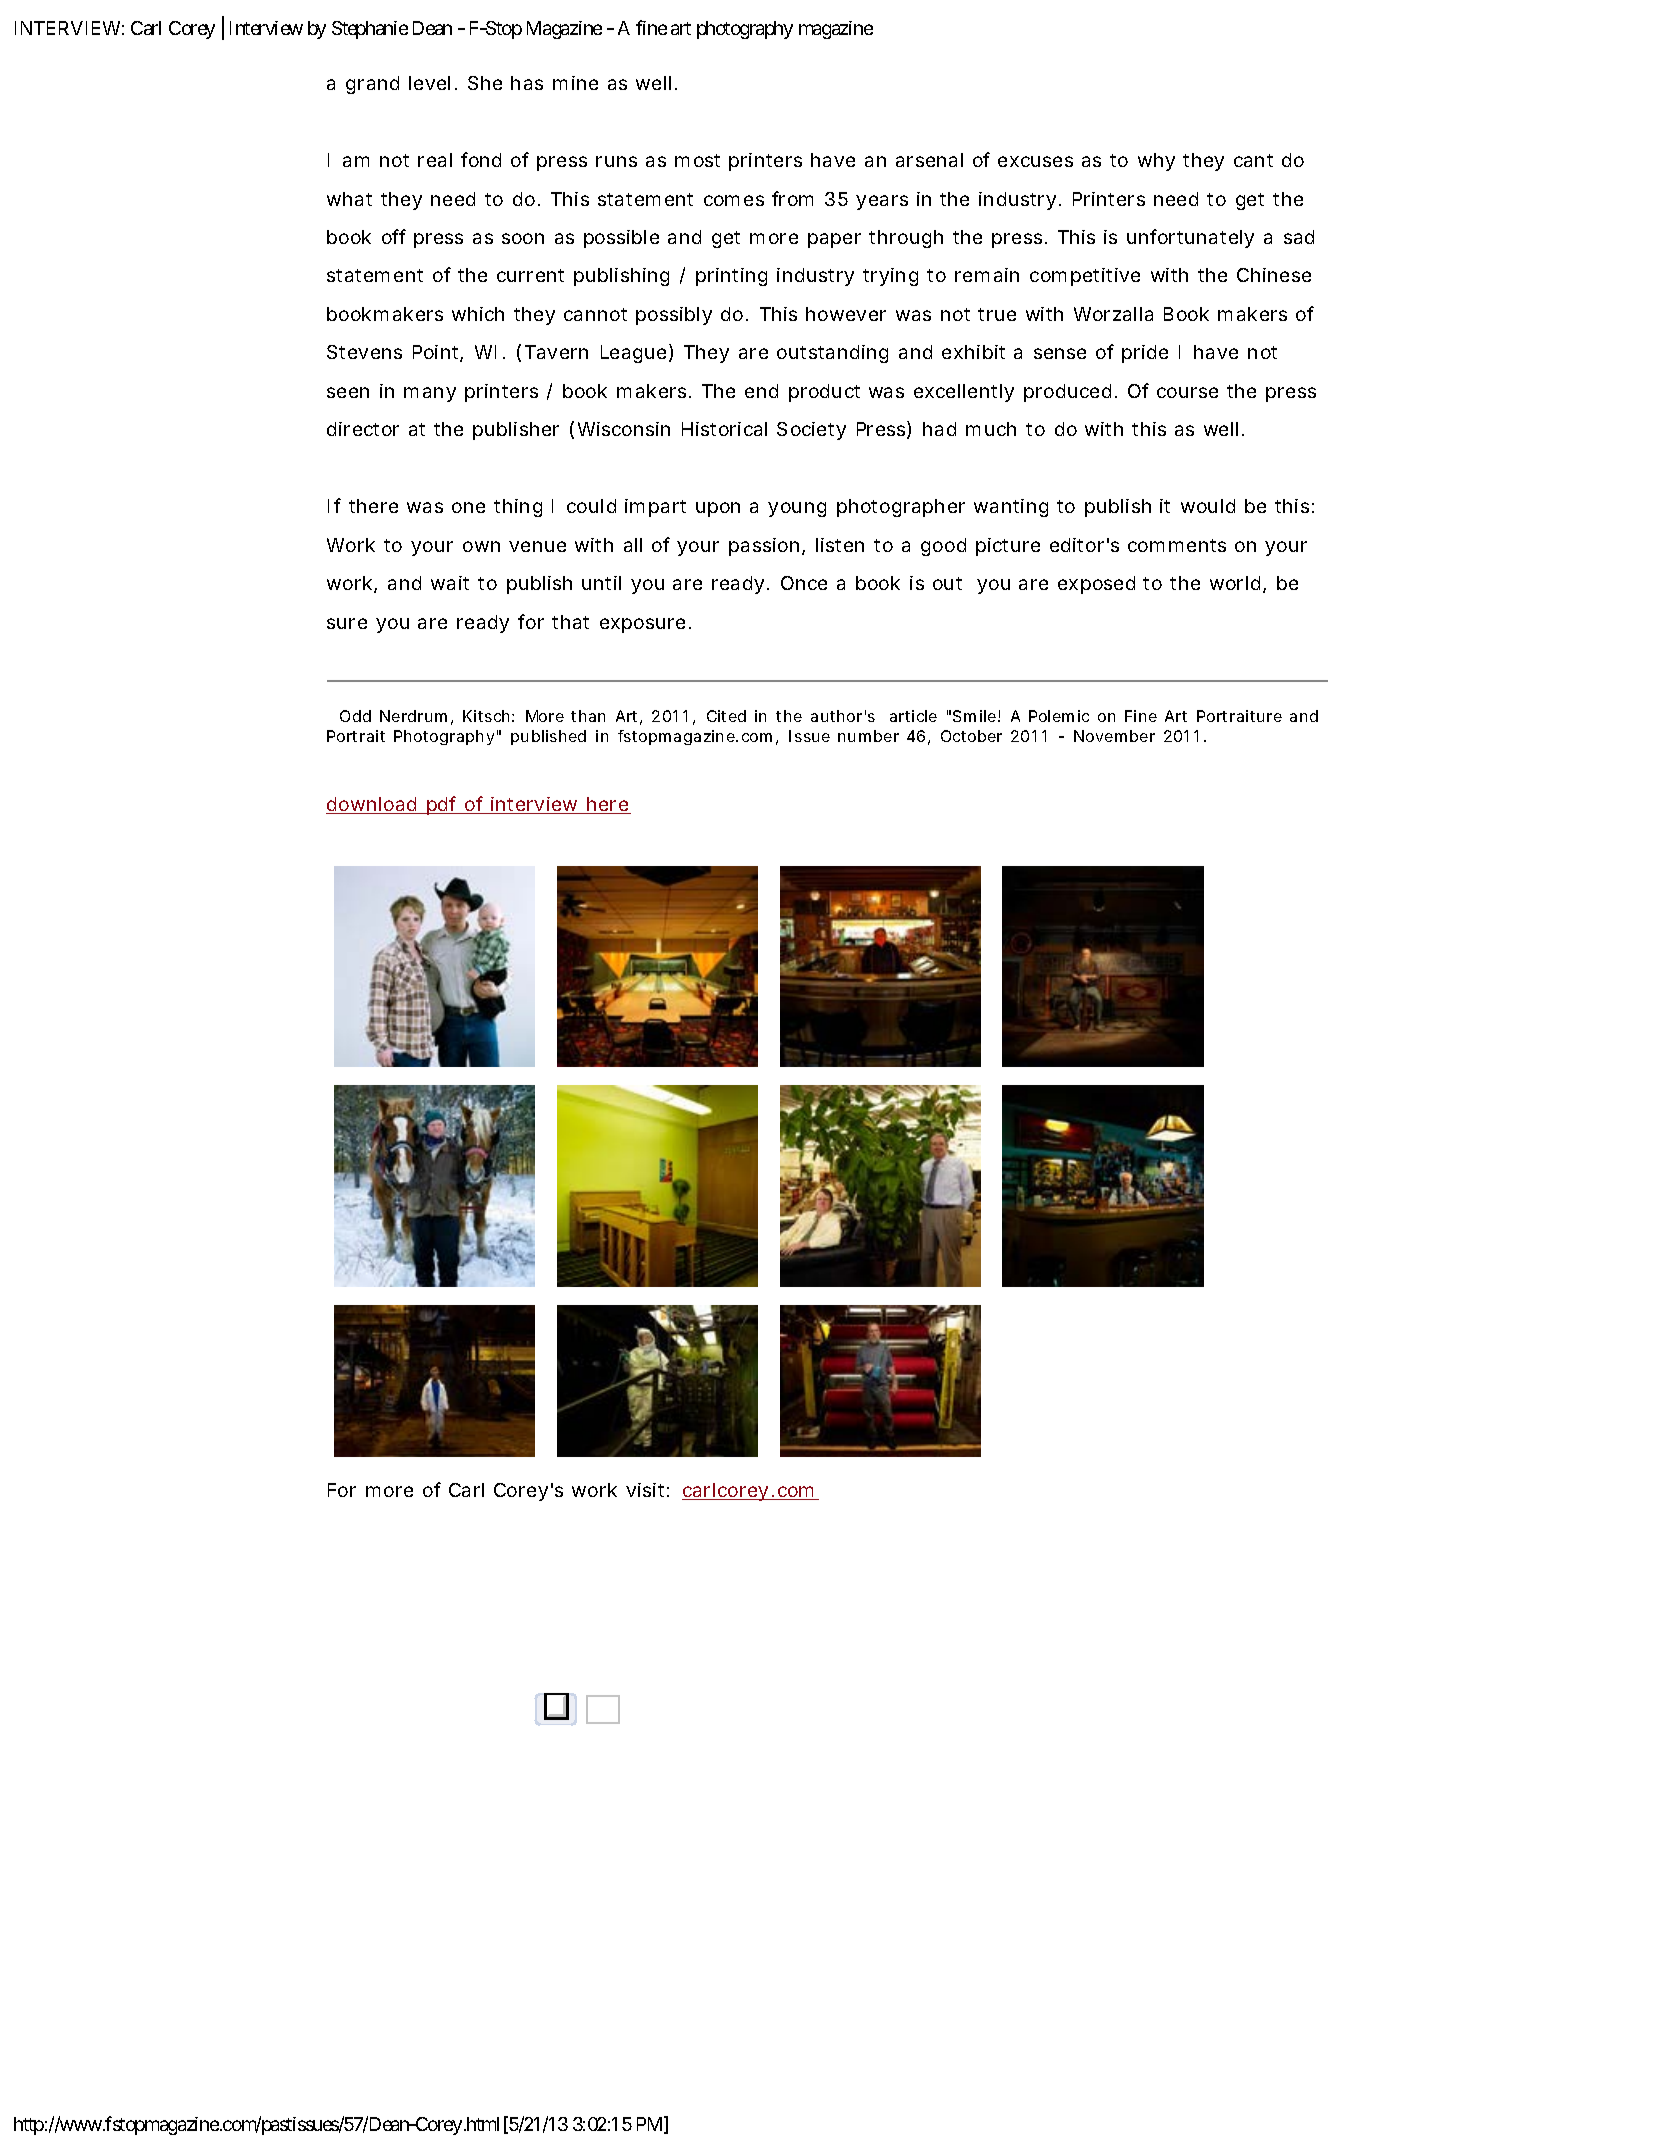 This image has height=2145, width=1657. What do you see at coordinates (1114, 736) in the image?
I see `November` at bounding box center [1114, 736].
